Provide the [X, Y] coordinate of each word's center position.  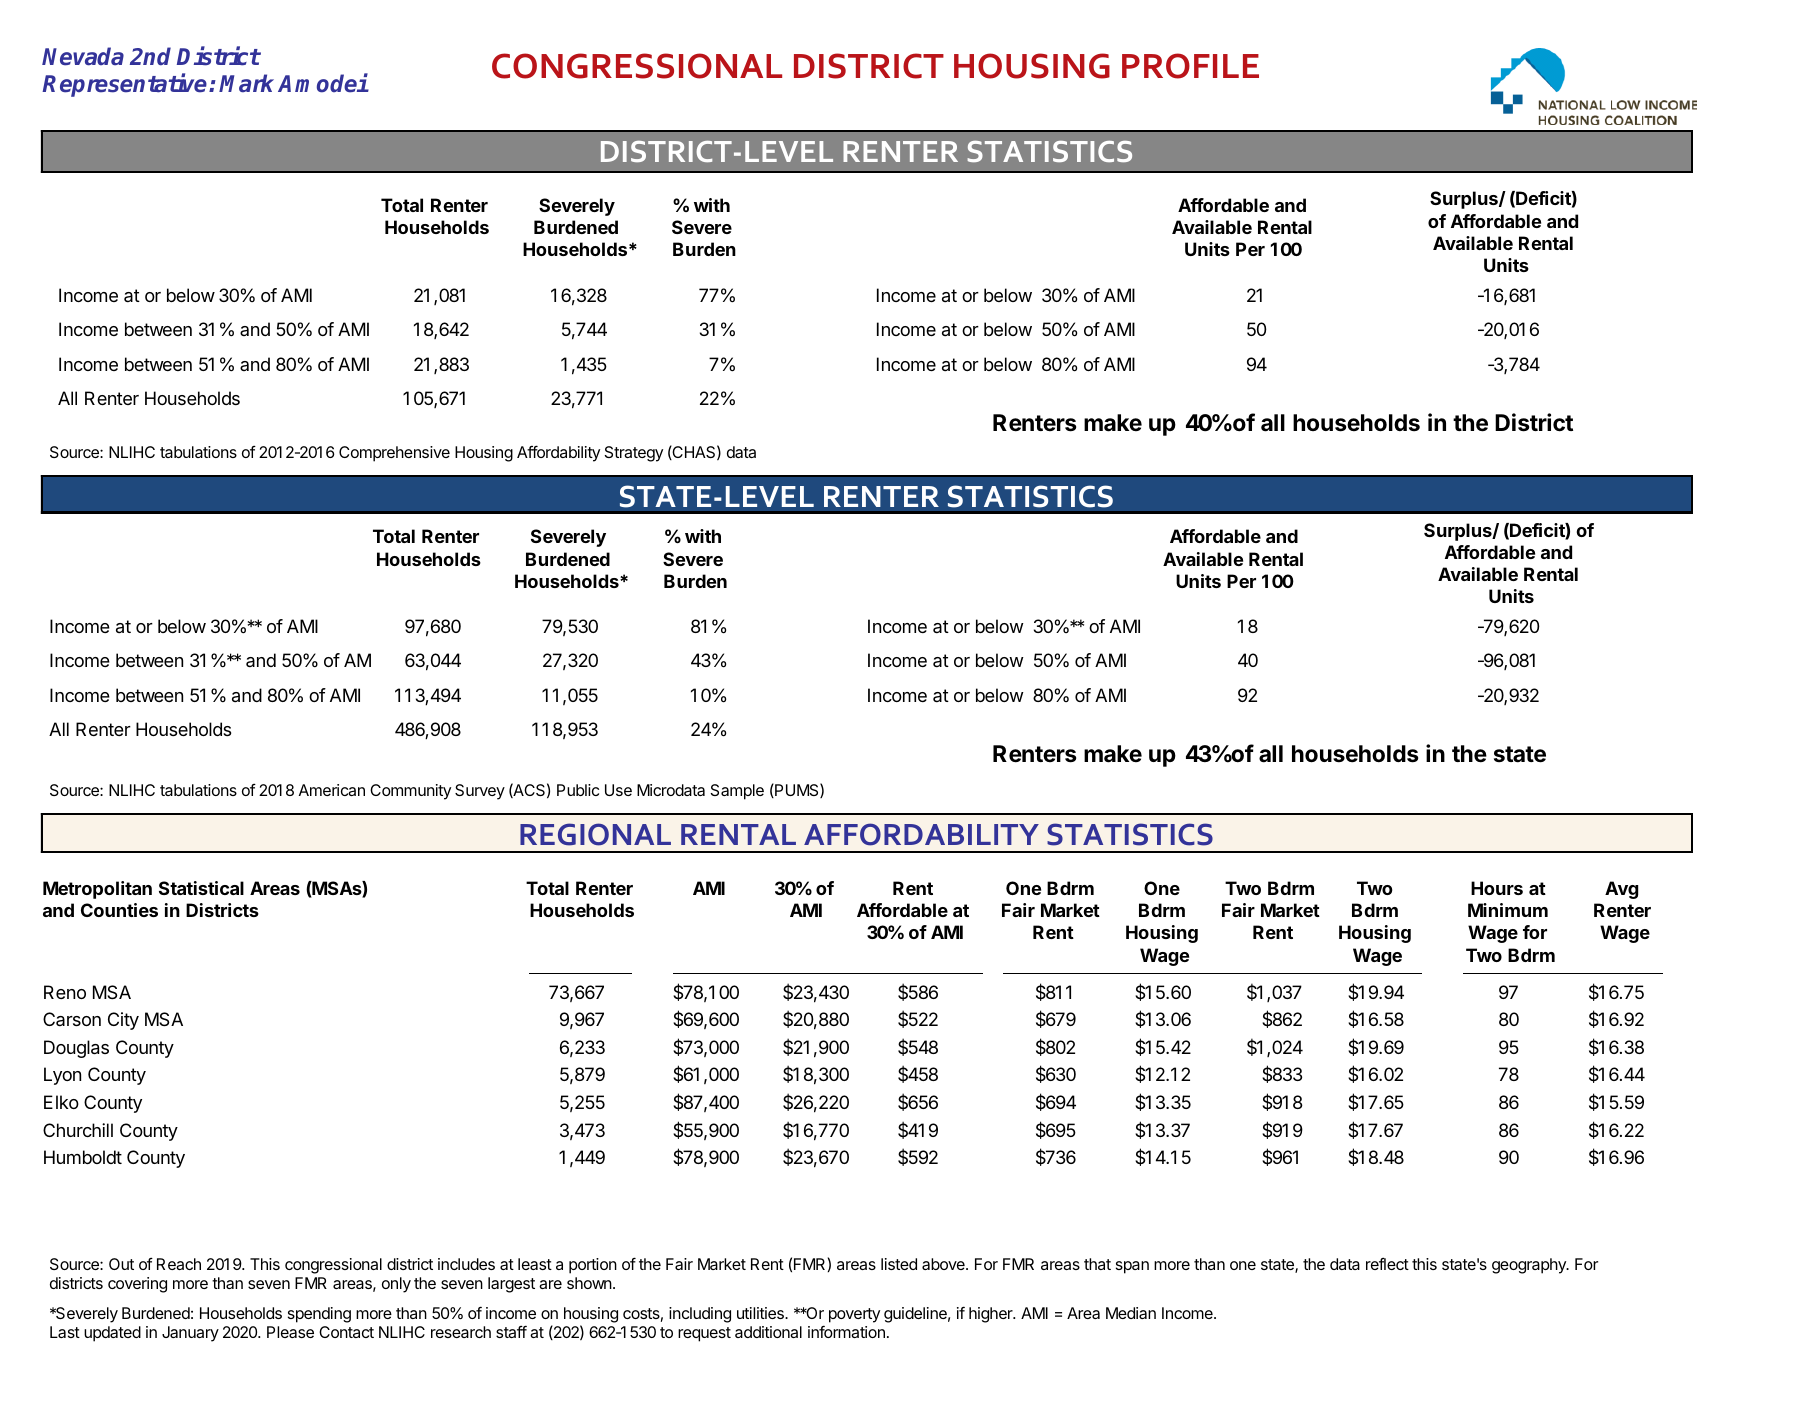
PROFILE [1190, 66]
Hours [1497, 888]
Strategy [634, 454]
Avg [1621, 890]
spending [319, 1315]
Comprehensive [394, 454]
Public [578, 790]
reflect [1387, 1263]
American [332, 790]
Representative [126, 85]
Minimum [1508, 910]
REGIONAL [595, 834]
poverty [854, 1315]
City [123, 1021]
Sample [737, 792]
